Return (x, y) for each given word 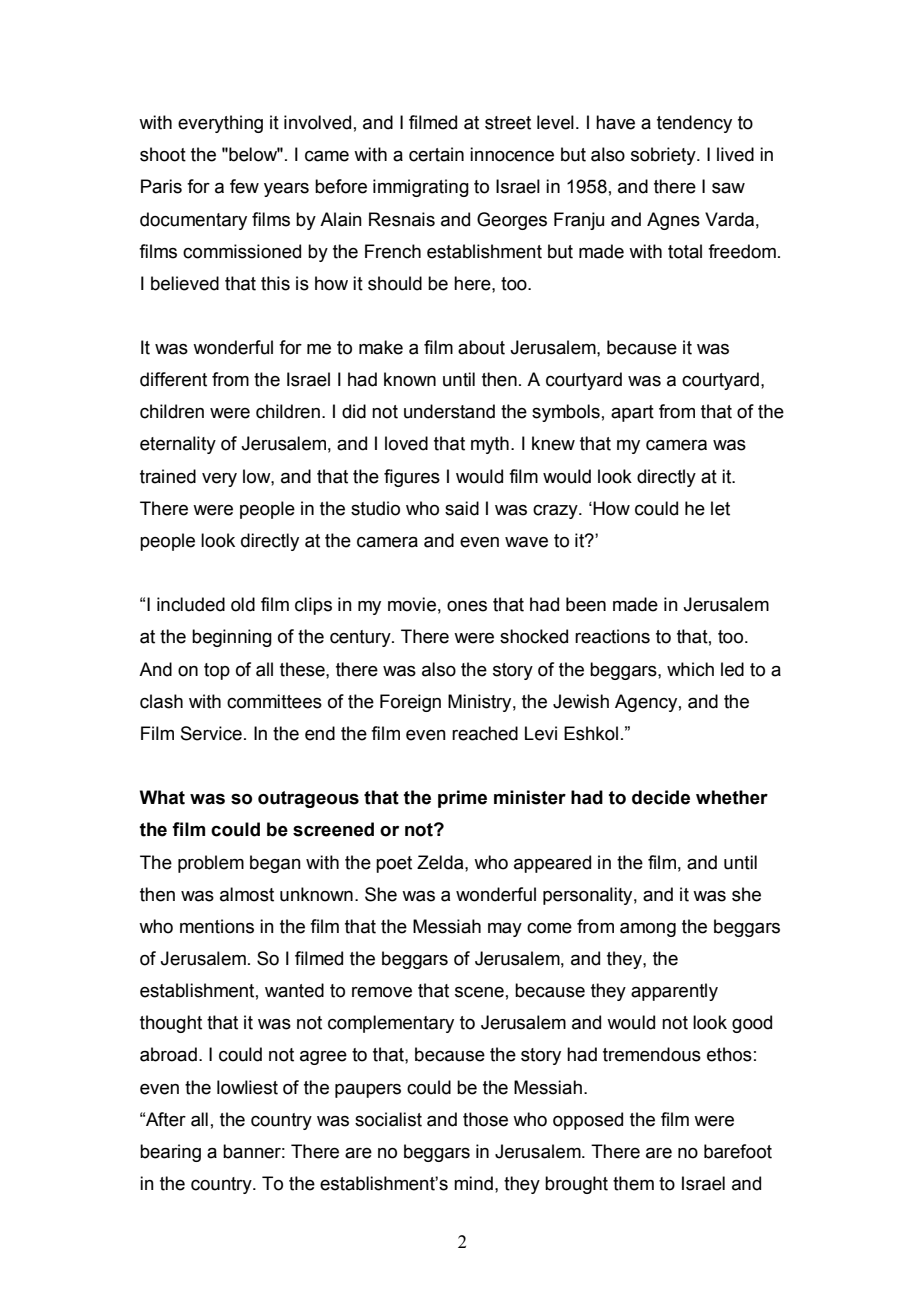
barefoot (738, 1151)
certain (436, 154)
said (462, 508)
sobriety (664, 156)
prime (462, 799)
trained (168, 476)
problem (211, 864)
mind (473, 1183)
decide (661, 797)
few (244, 186)
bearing (170, 1153)
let (720, 508)
